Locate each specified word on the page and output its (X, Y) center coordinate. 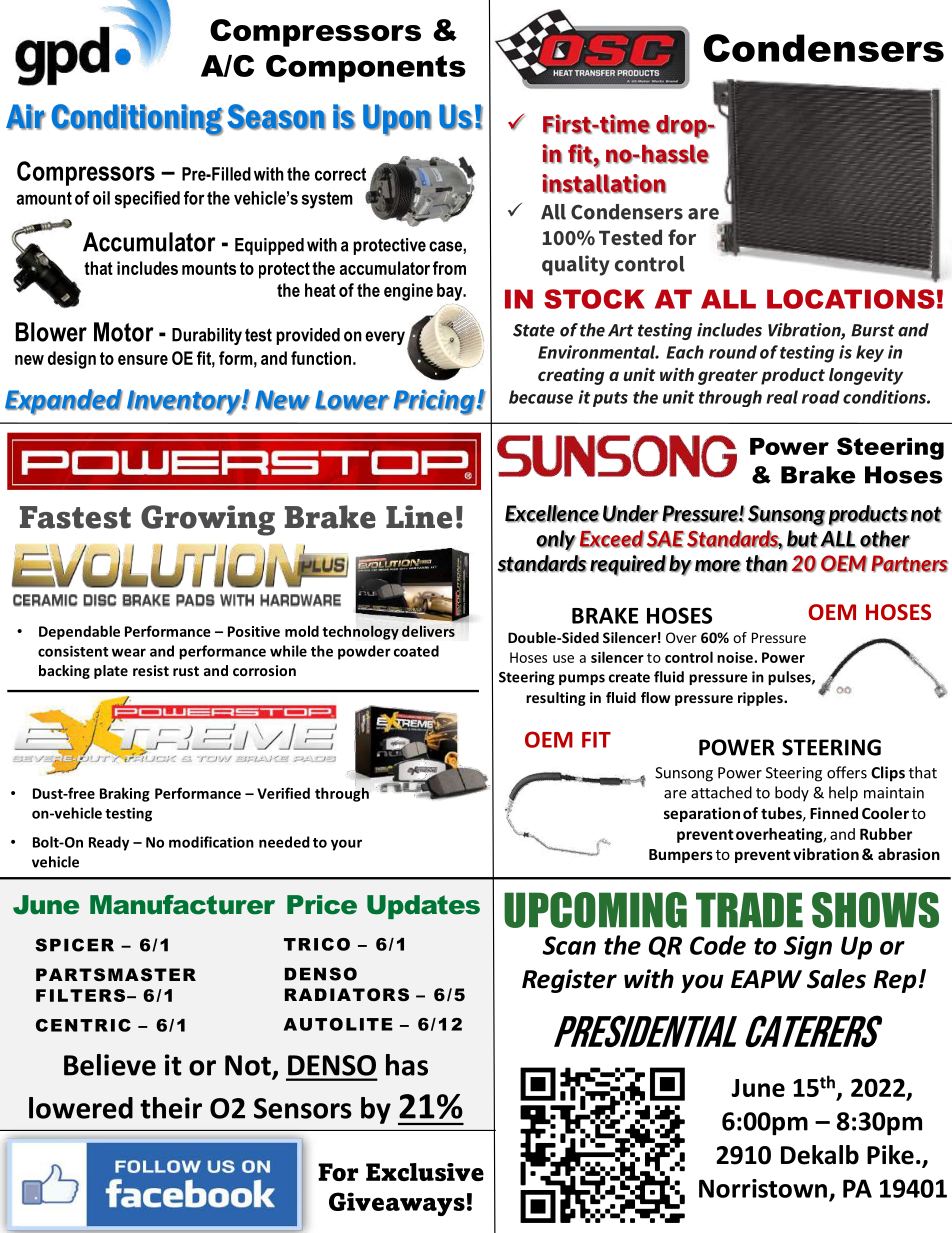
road (821, 397)
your (346, 845)
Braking (125, 794)
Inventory (184, 402)
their (171, 1108)
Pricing (434, 402)
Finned (834, 813)
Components (366, 69)
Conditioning (137, 120)
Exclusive (425, 1172)
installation (604, 184)
